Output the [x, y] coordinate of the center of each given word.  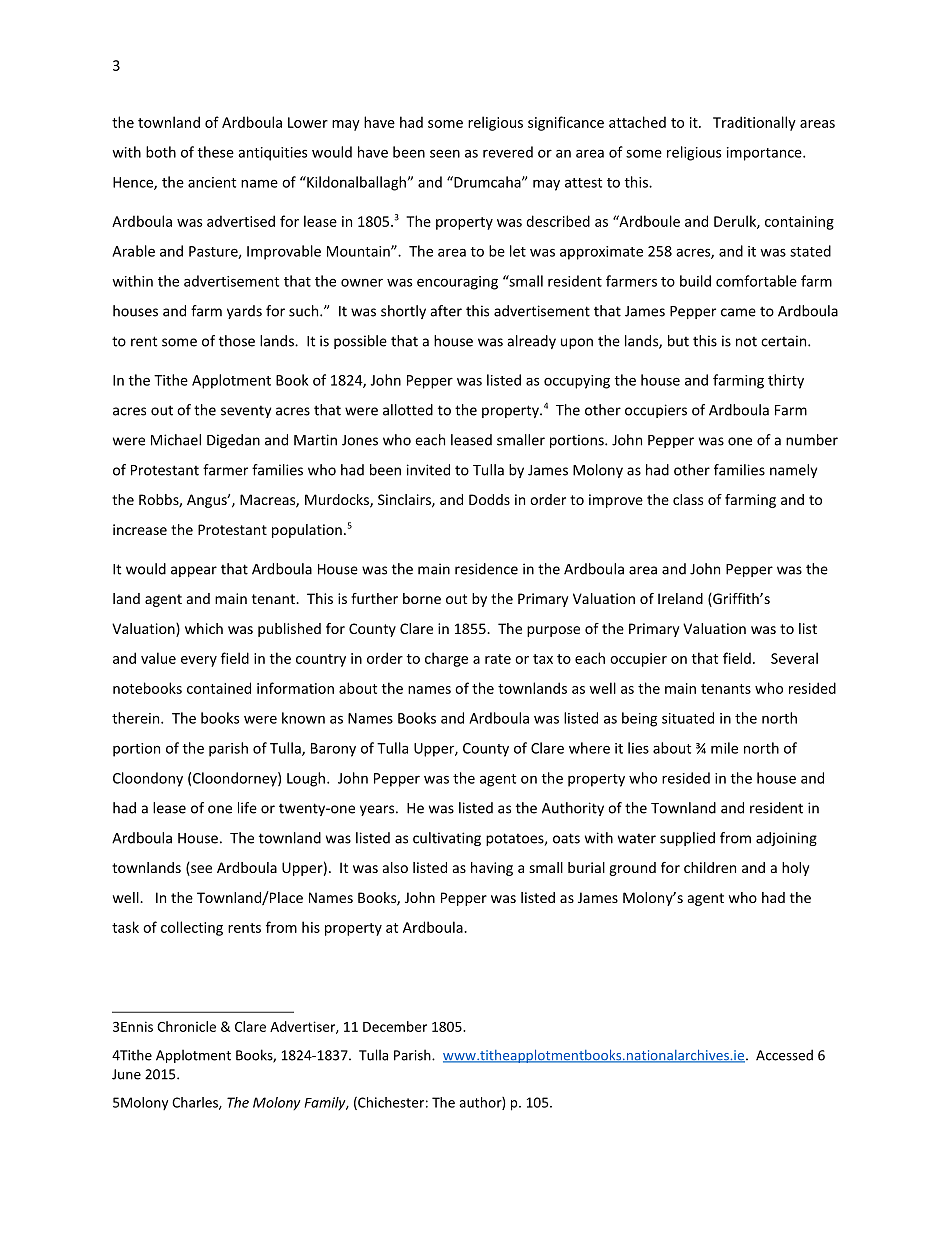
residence [486, 569]
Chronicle [186, 1026]
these [216, 152]
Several [794, 658]
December [395, 1026]
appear [194, 571]
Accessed [784, 1055]
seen [445, 153]
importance [765, 154]
